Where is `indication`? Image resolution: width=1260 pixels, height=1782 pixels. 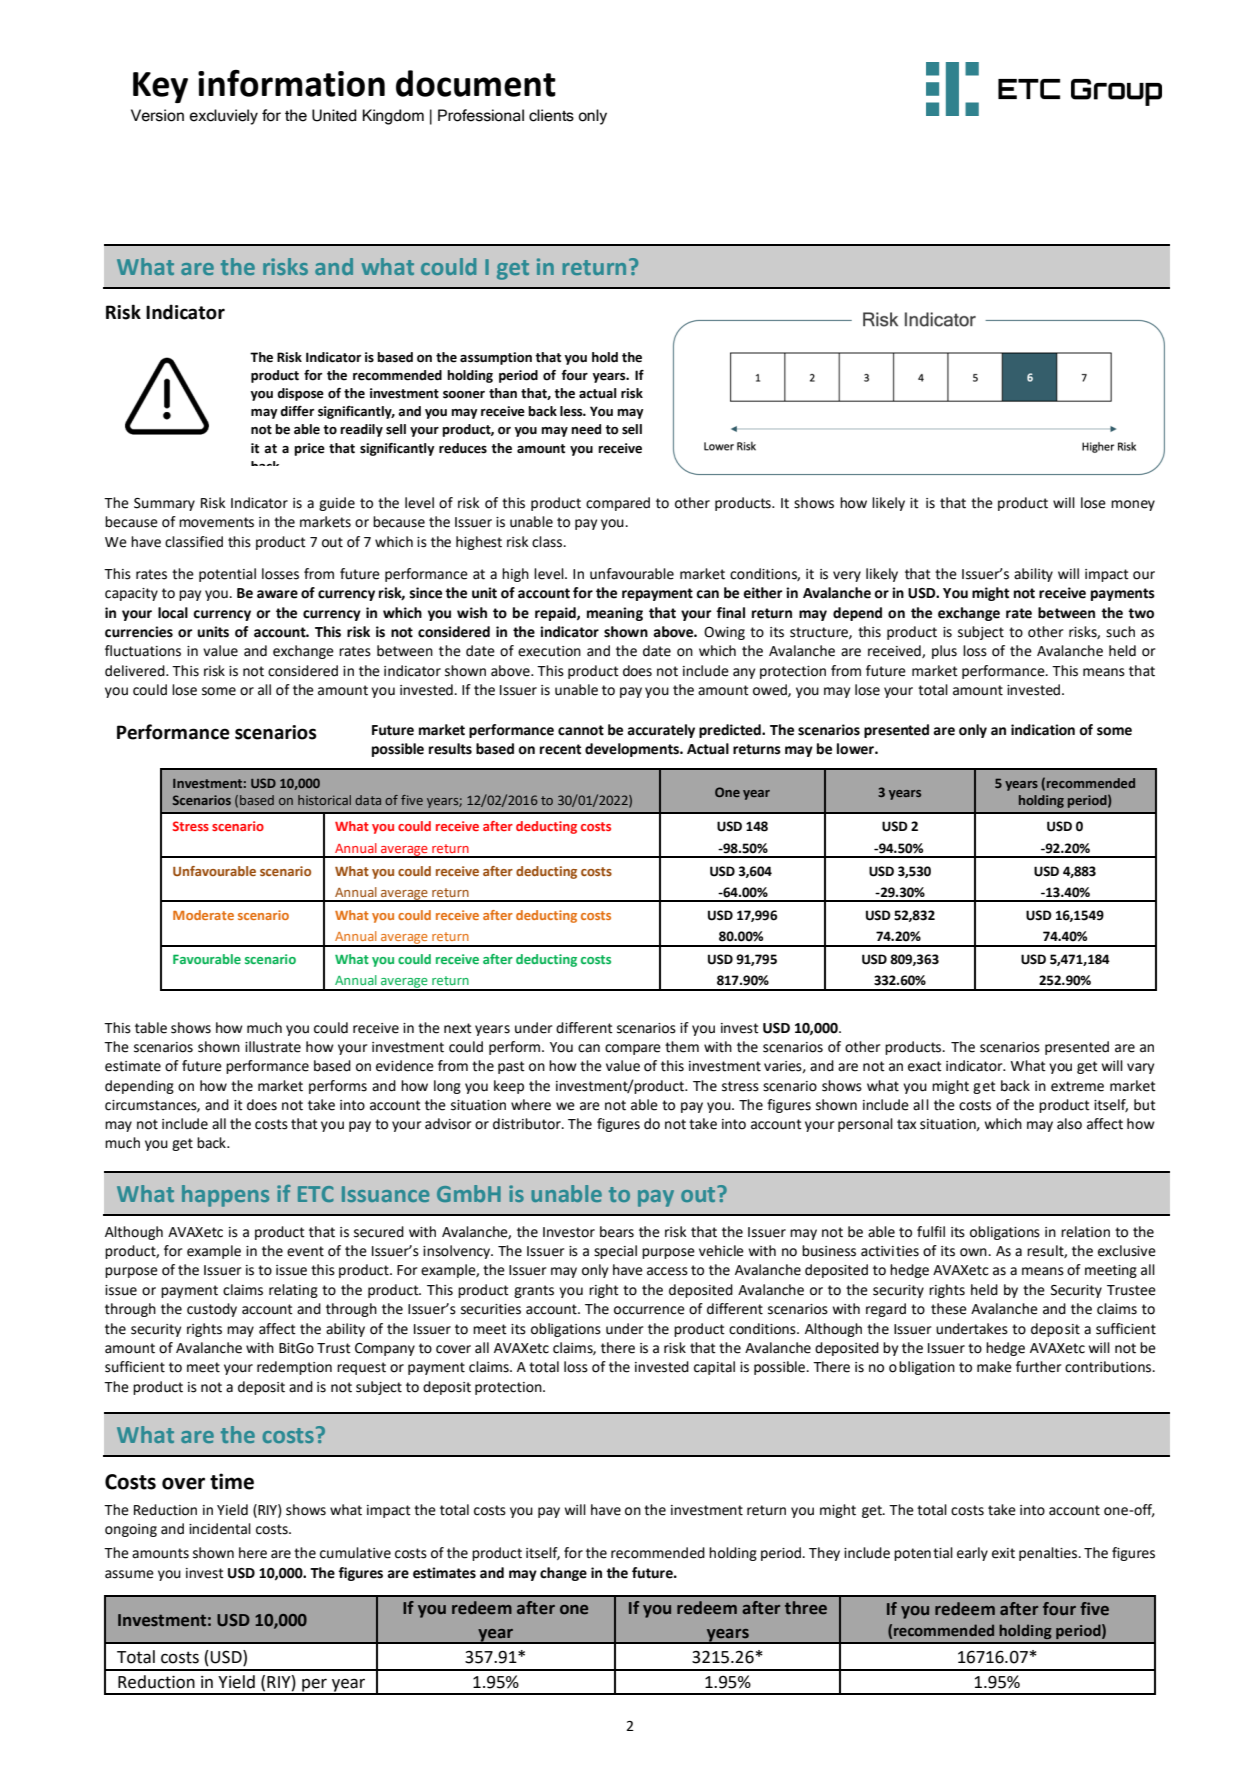 indication is located at coordinates (1043, 730).
